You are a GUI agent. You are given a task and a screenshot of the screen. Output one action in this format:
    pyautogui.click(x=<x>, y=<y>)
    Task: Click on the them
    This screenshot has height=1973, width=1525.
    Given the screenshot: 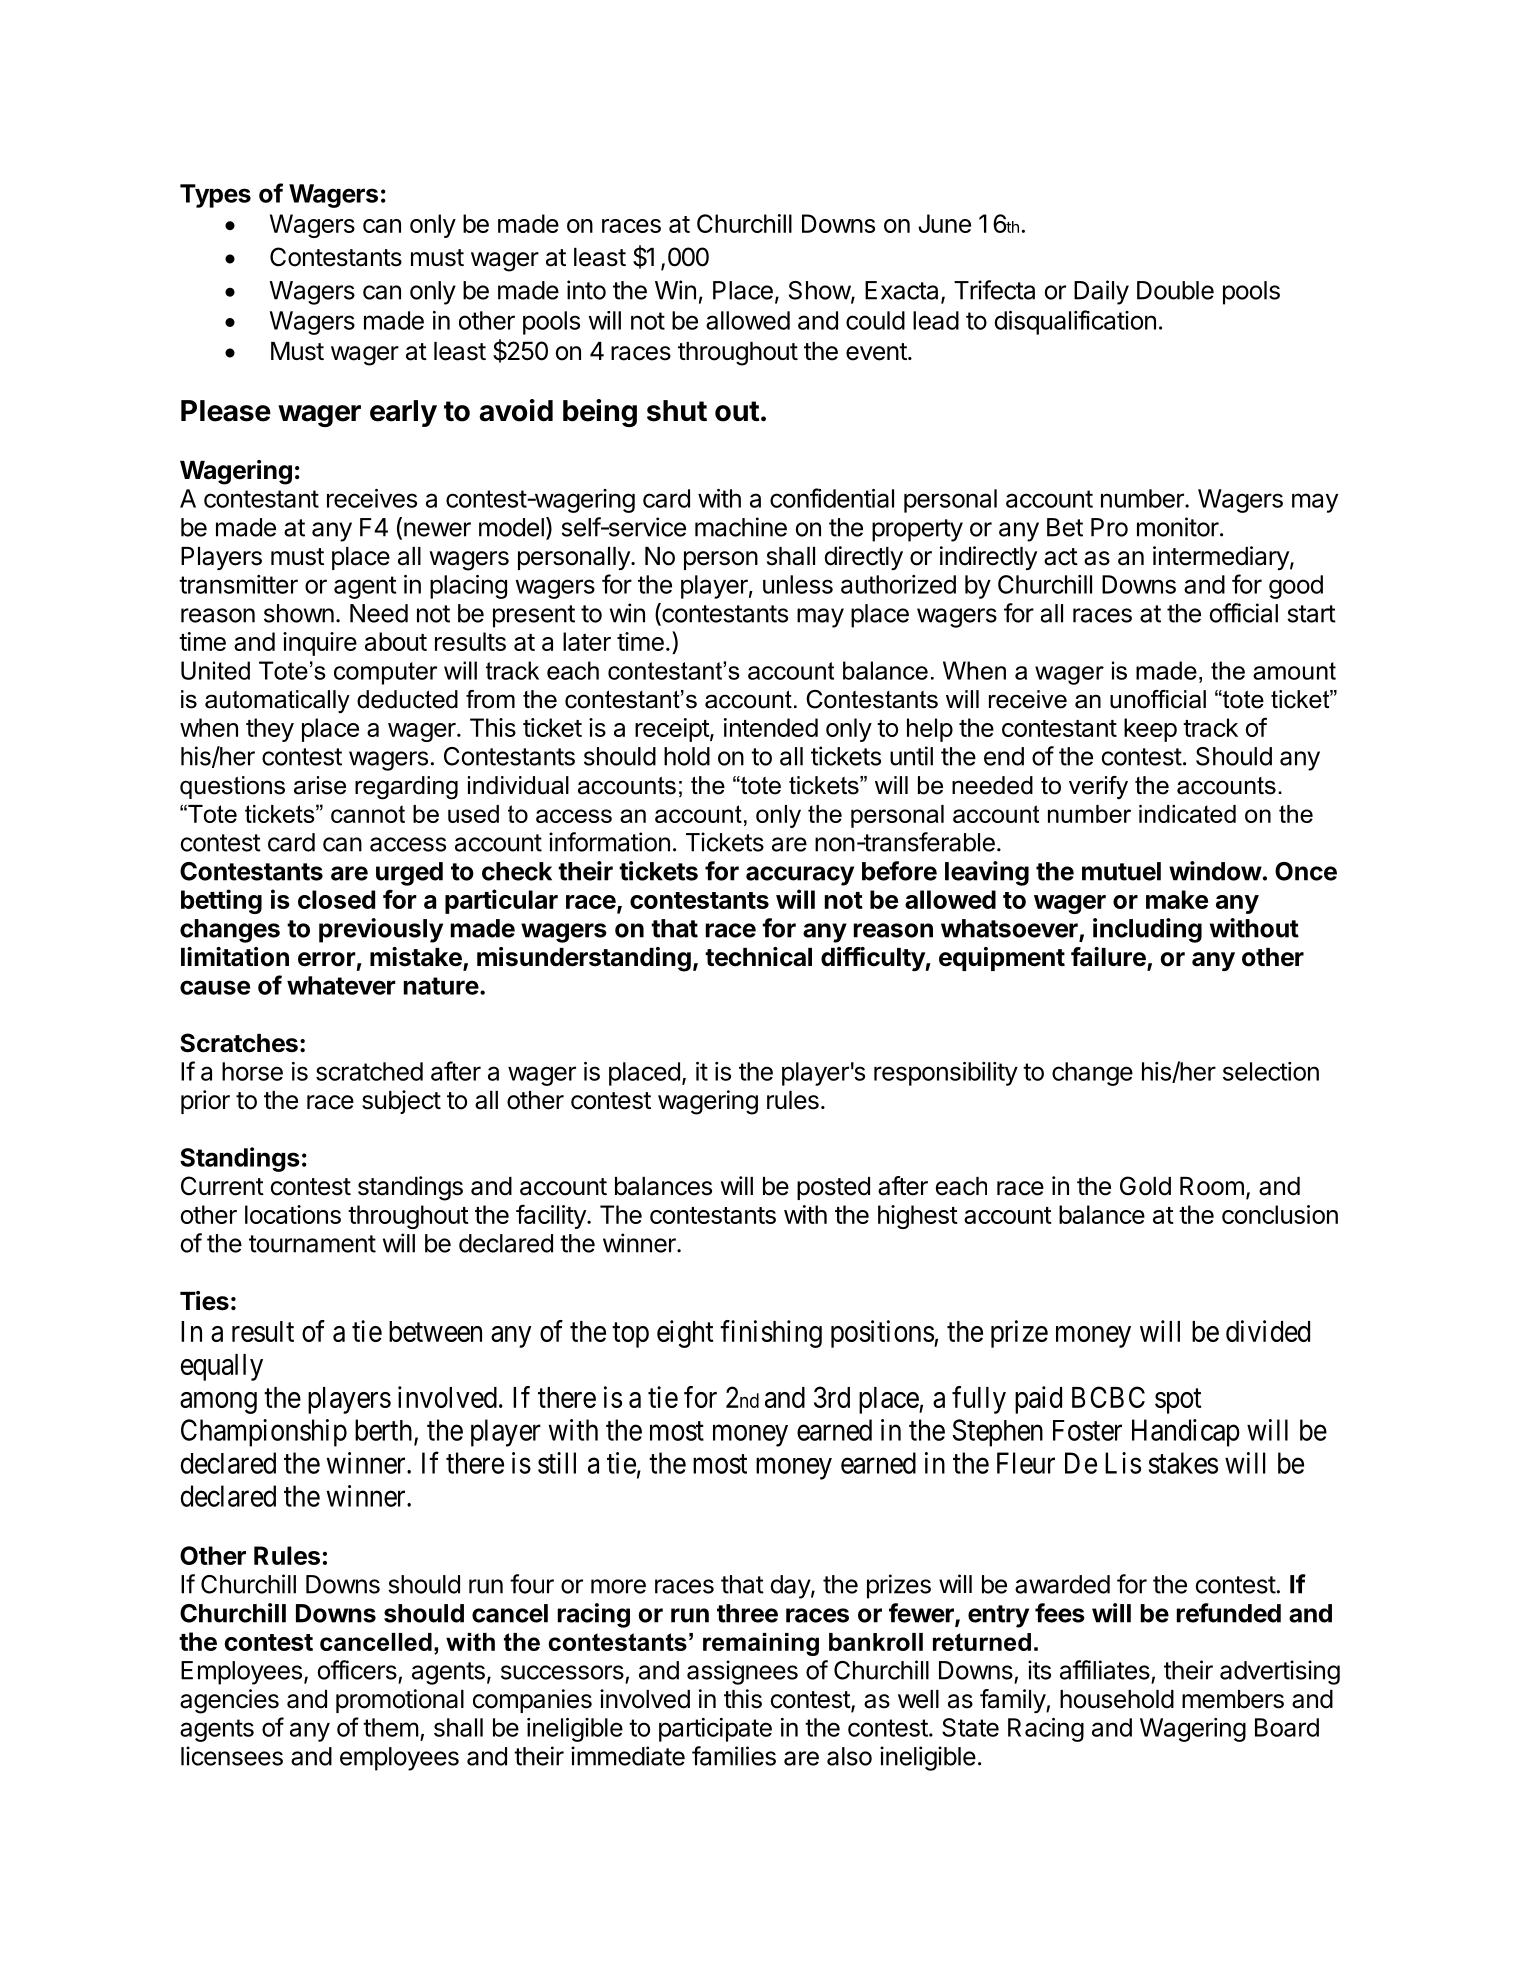 What is the action you would take?
    pyautogui.click(x=391, y=1727)
